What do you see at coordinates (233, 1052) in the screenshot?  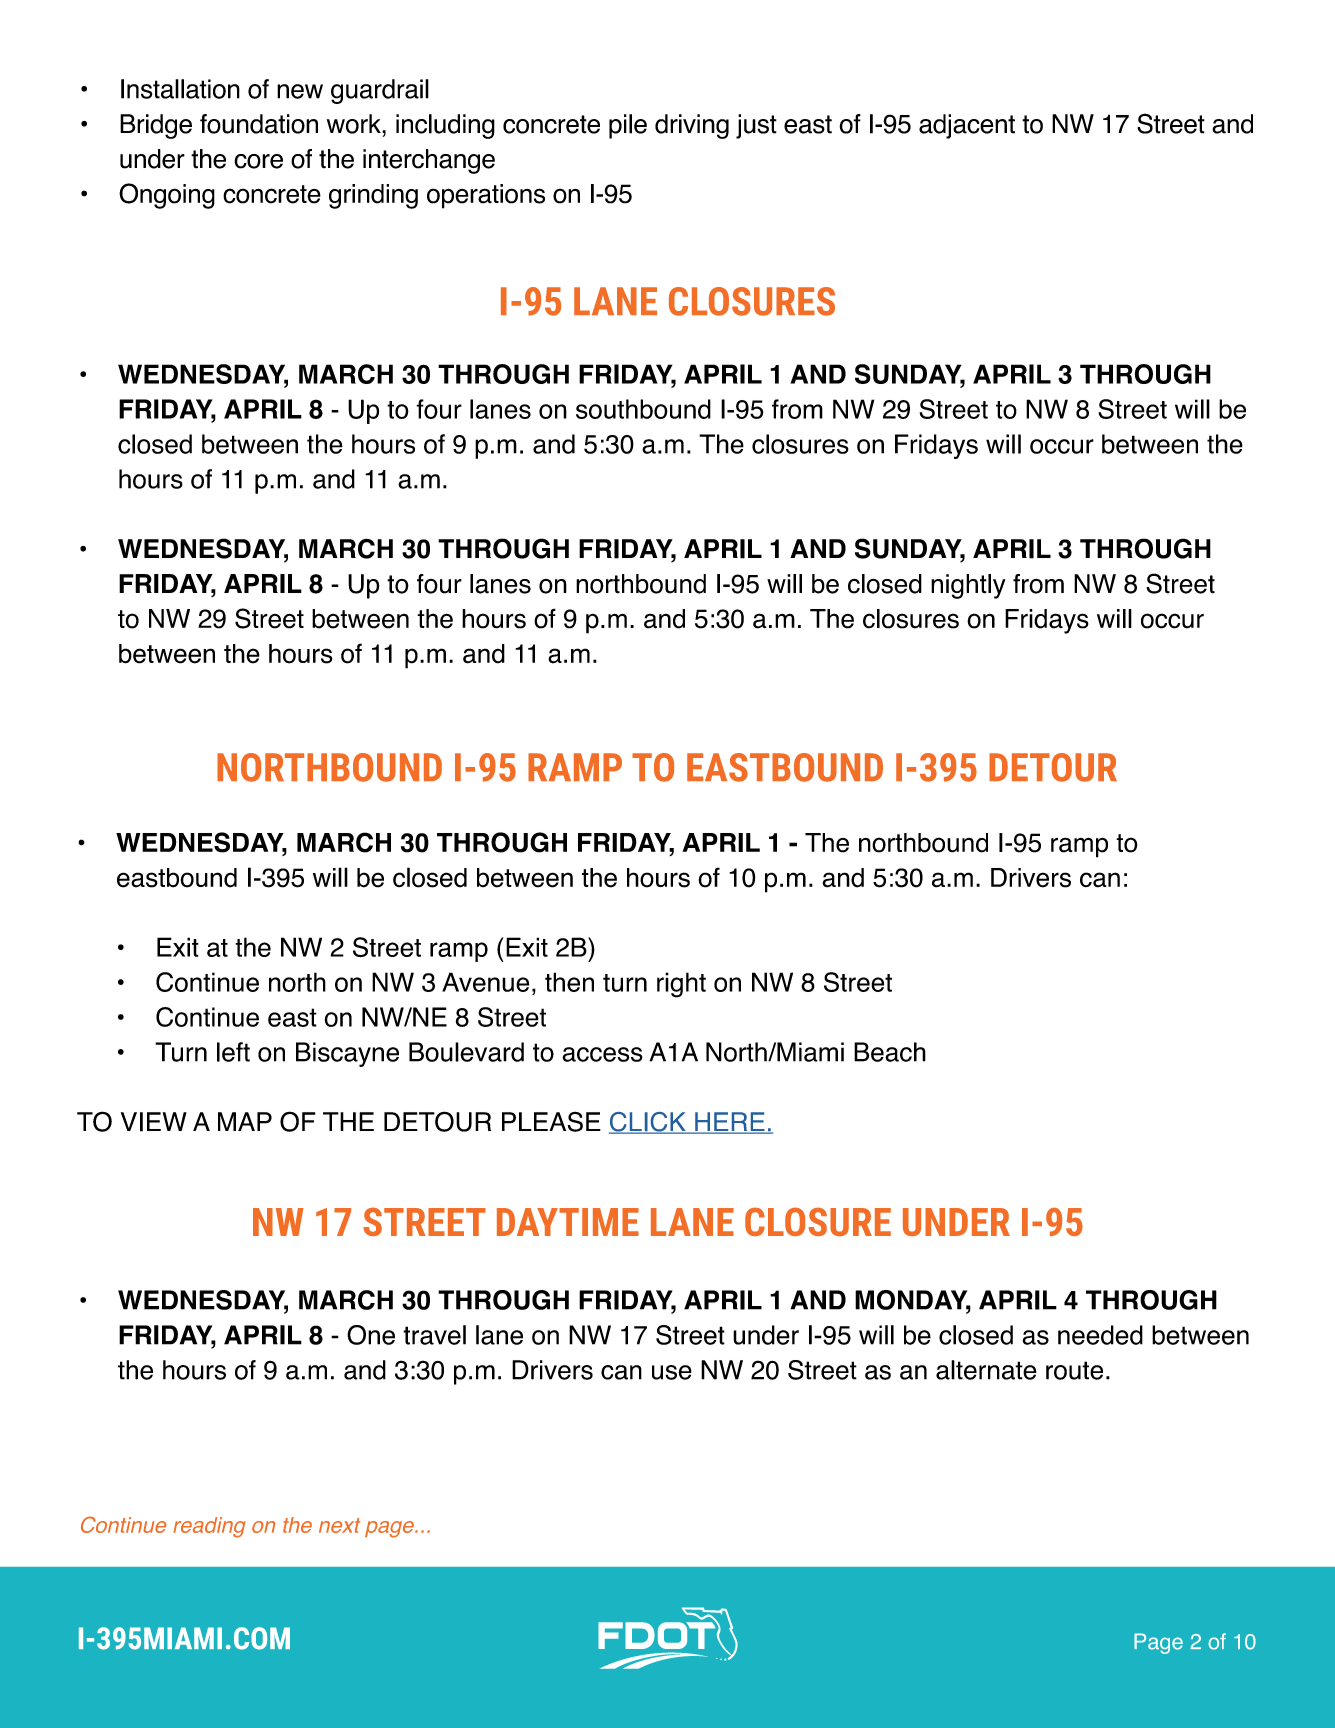 I see `left` at bounding box center [233, 1052].
